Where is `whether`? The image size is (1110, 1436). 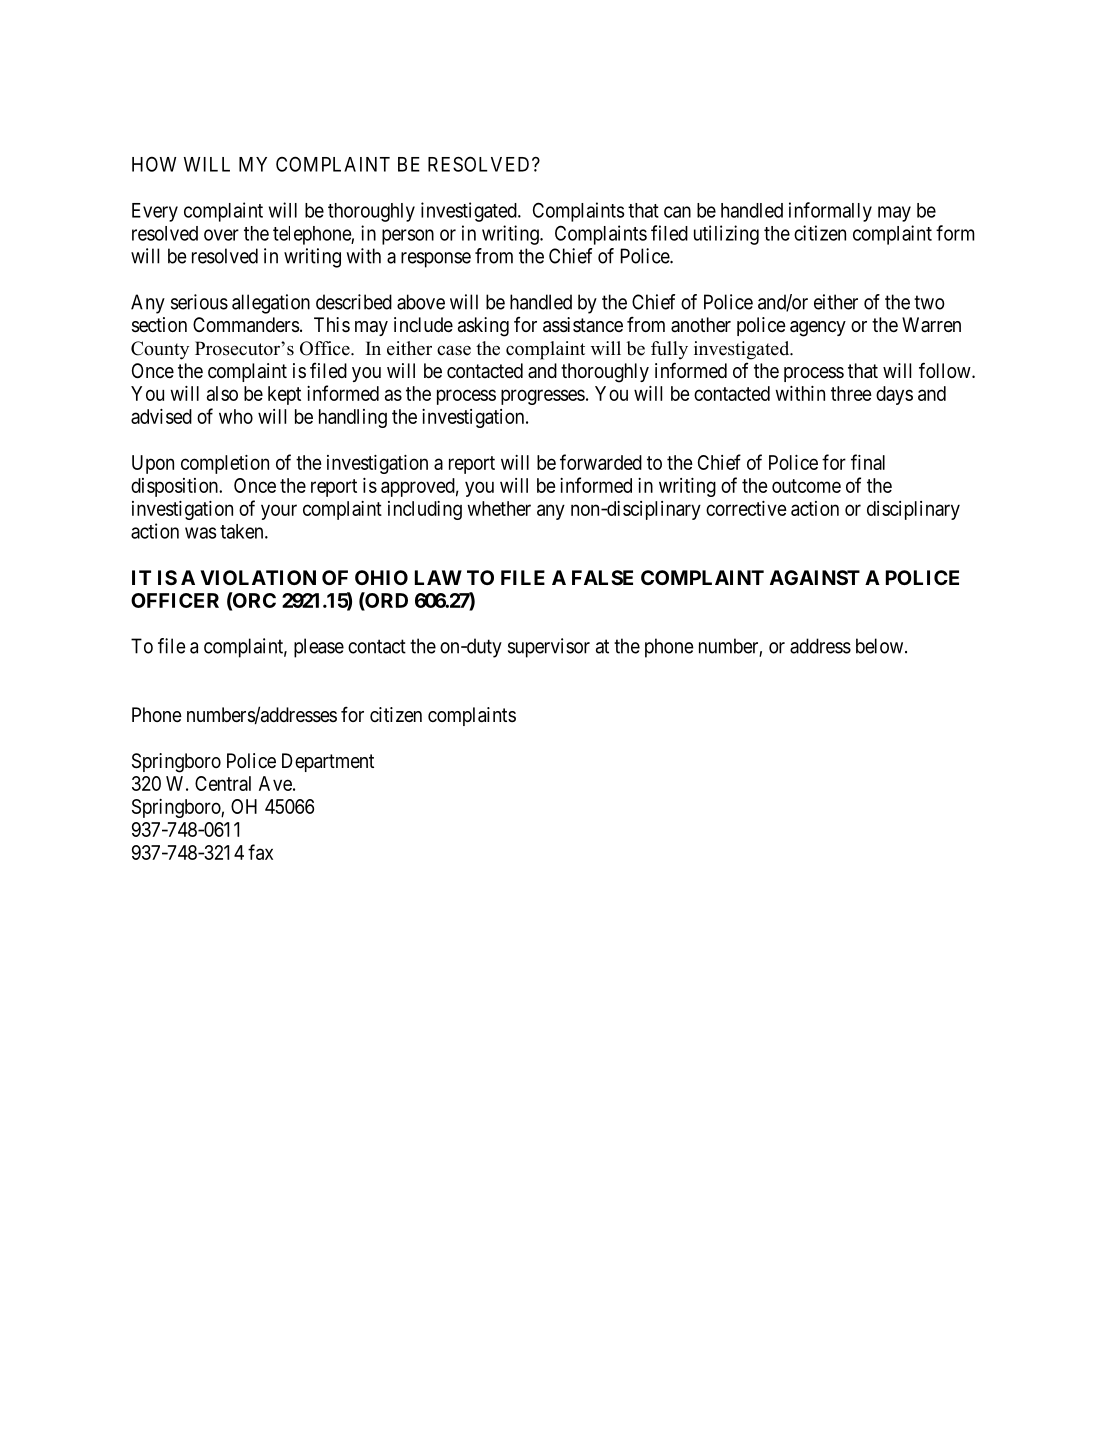
whether is located at coordinates (499, 508).
